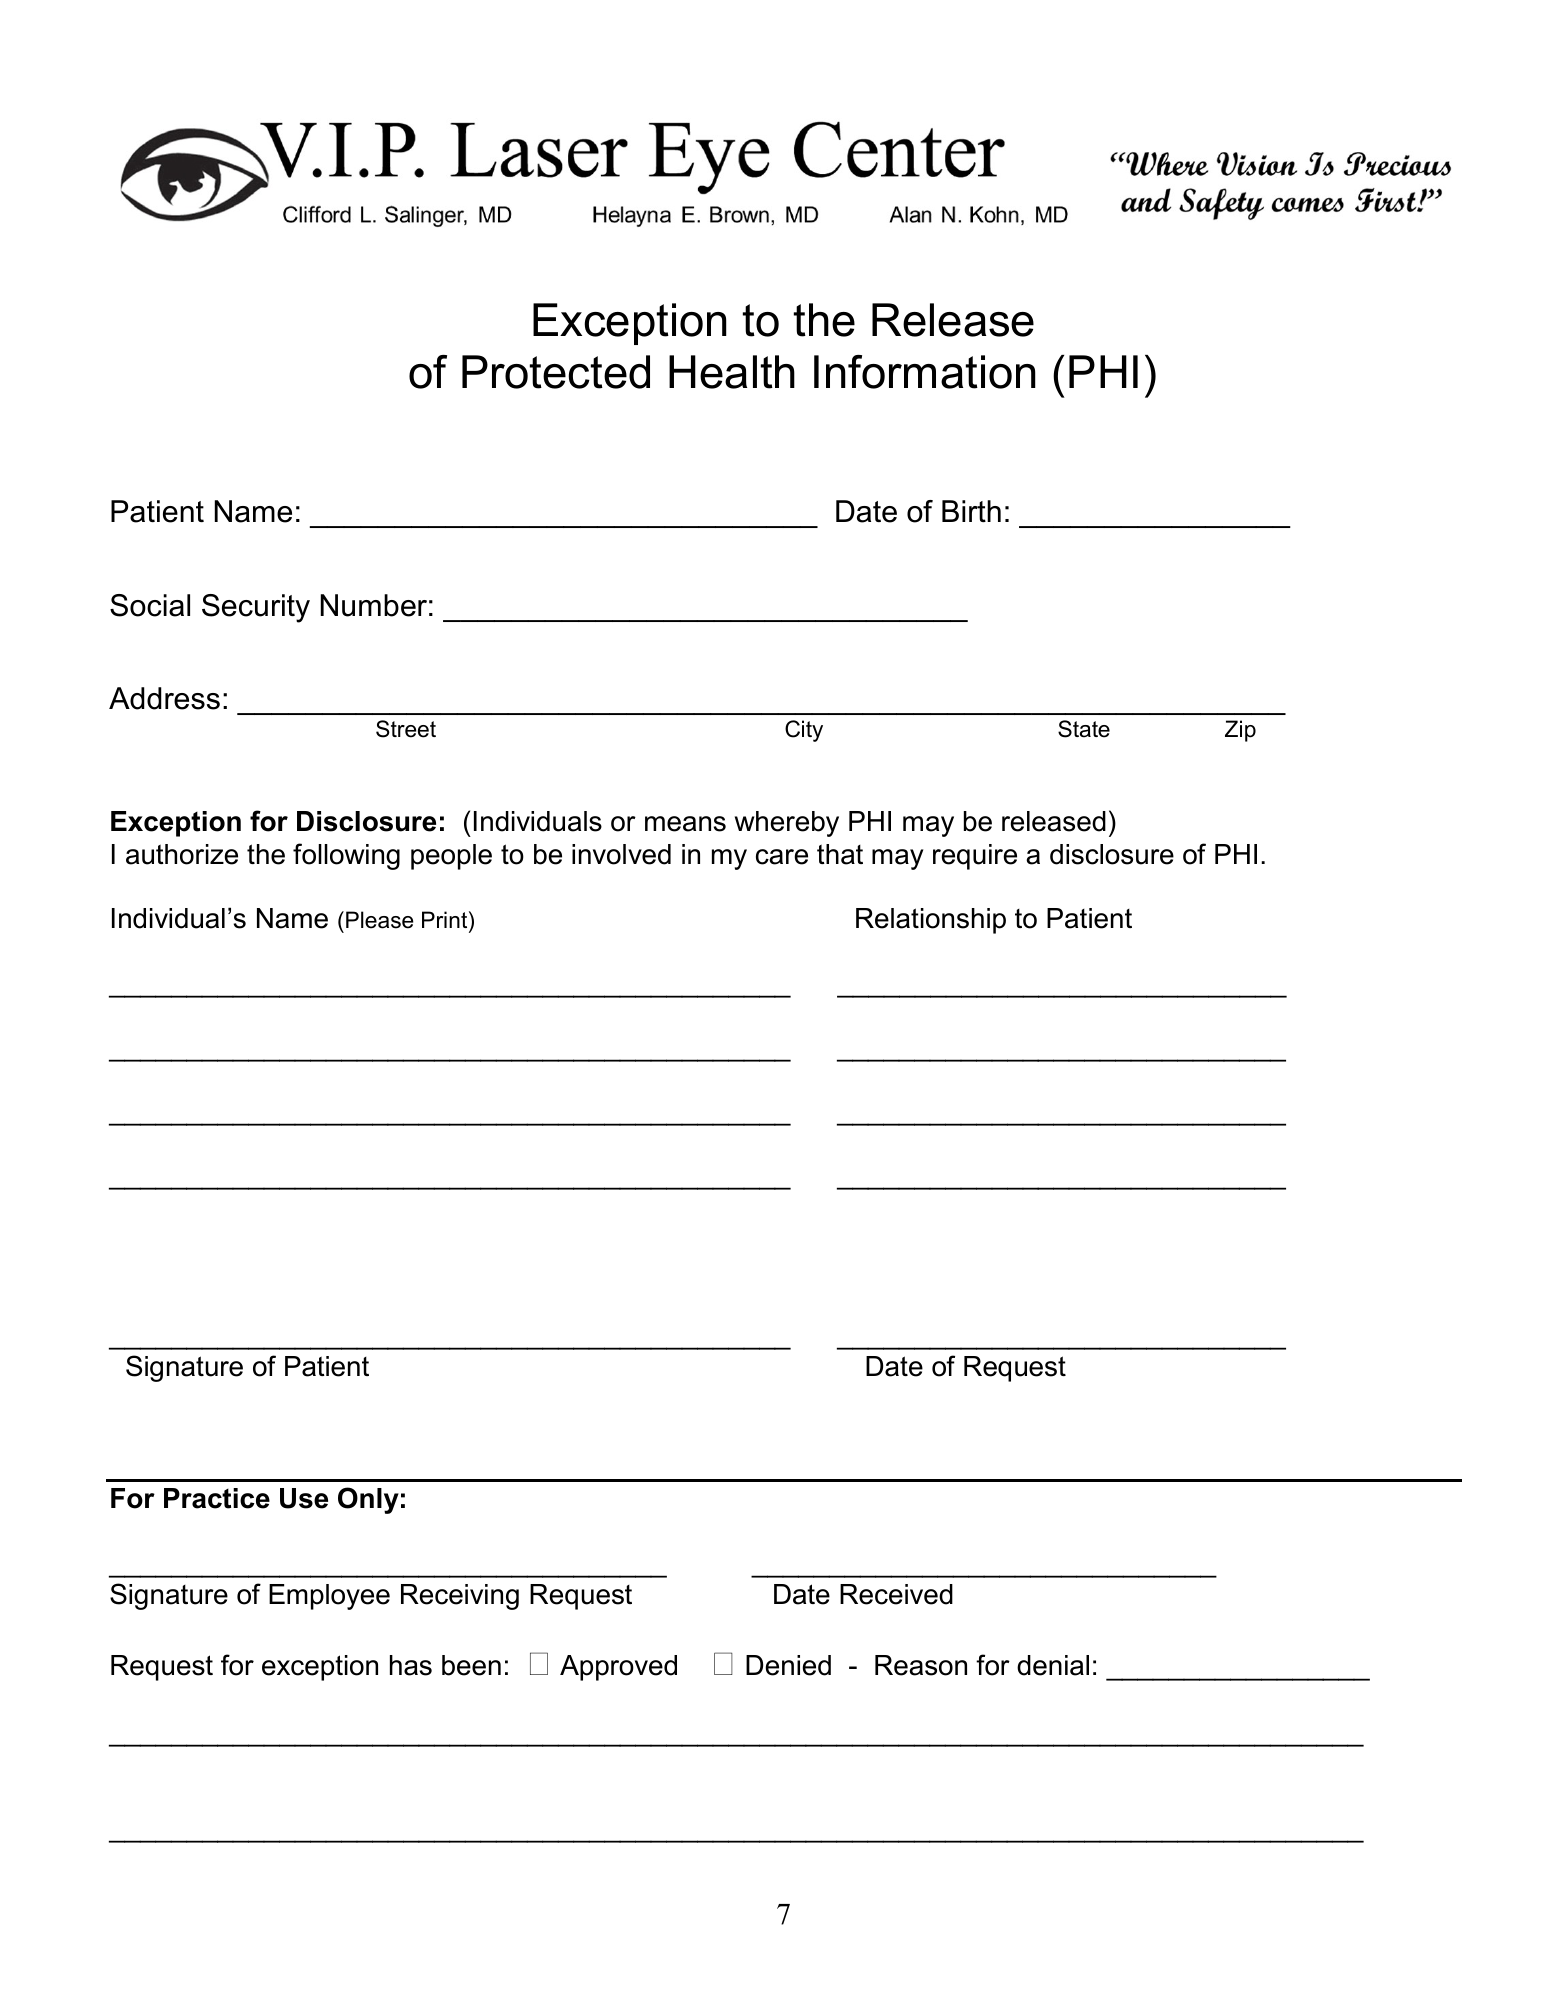 This page has width=1549, height=2005. Describe the element at coordinates (732, 372) in the page. I see `Health` at that location.
